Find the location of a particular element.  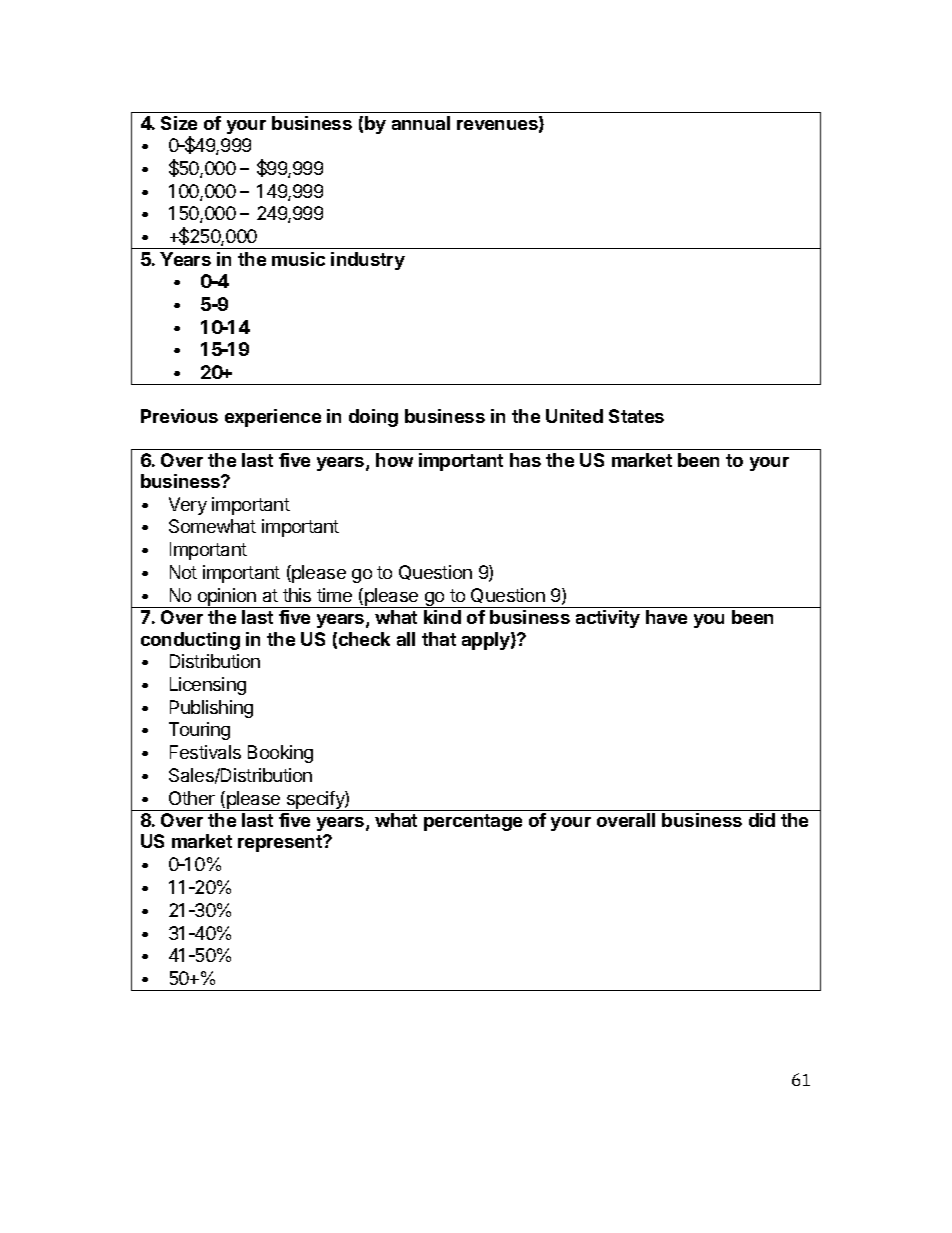

United is located at coordinates (574, 416).
